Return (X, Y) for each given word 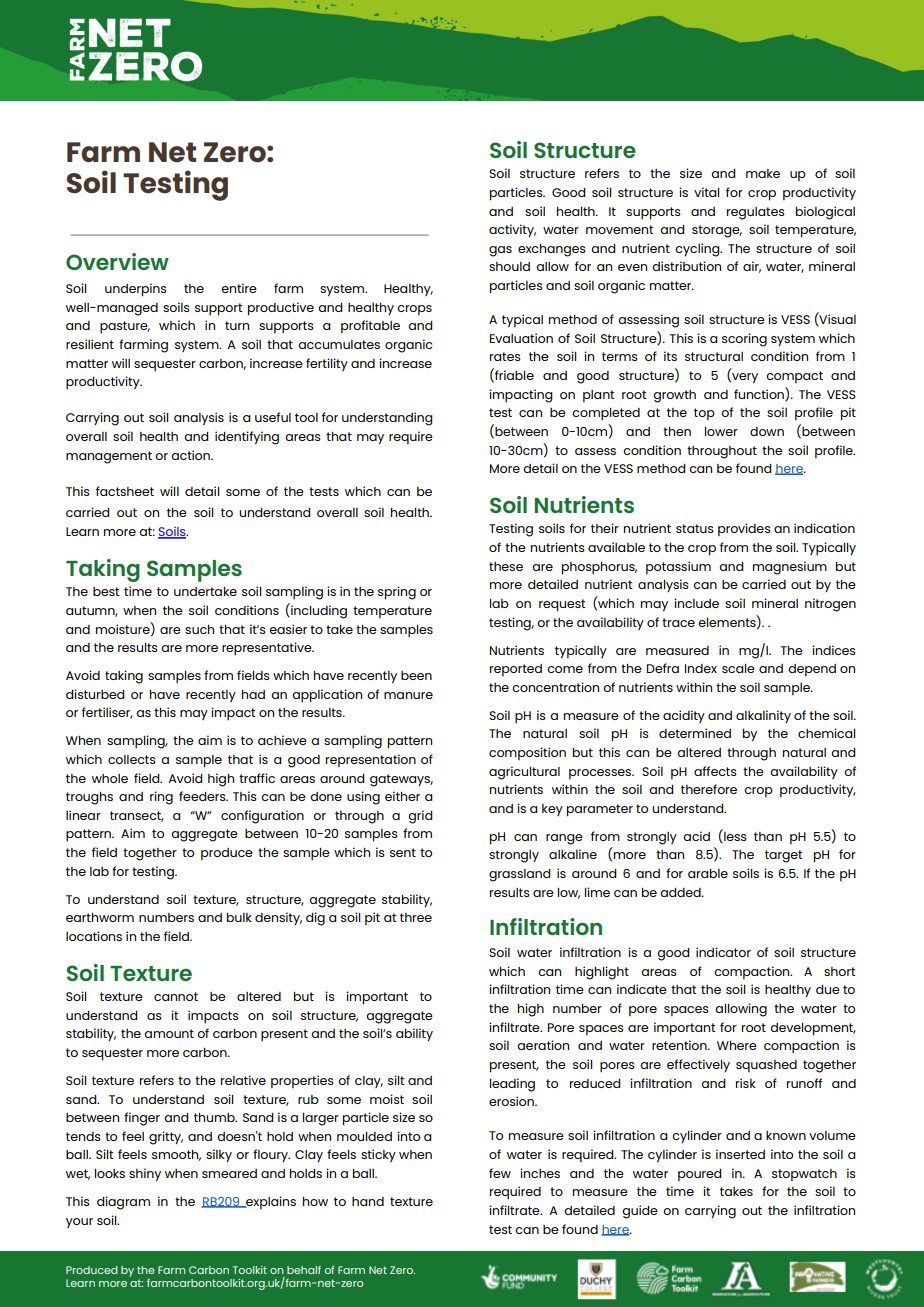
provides (744, 529)
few (500, 1173)
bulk (239, 917)
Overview (117, 261)
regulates (756, 213)
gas (500, 251)
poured (700, 1175)
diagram (123, 1203)
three (416, 917)
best (106, 591)
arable (708, 873)
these (506, 566)
